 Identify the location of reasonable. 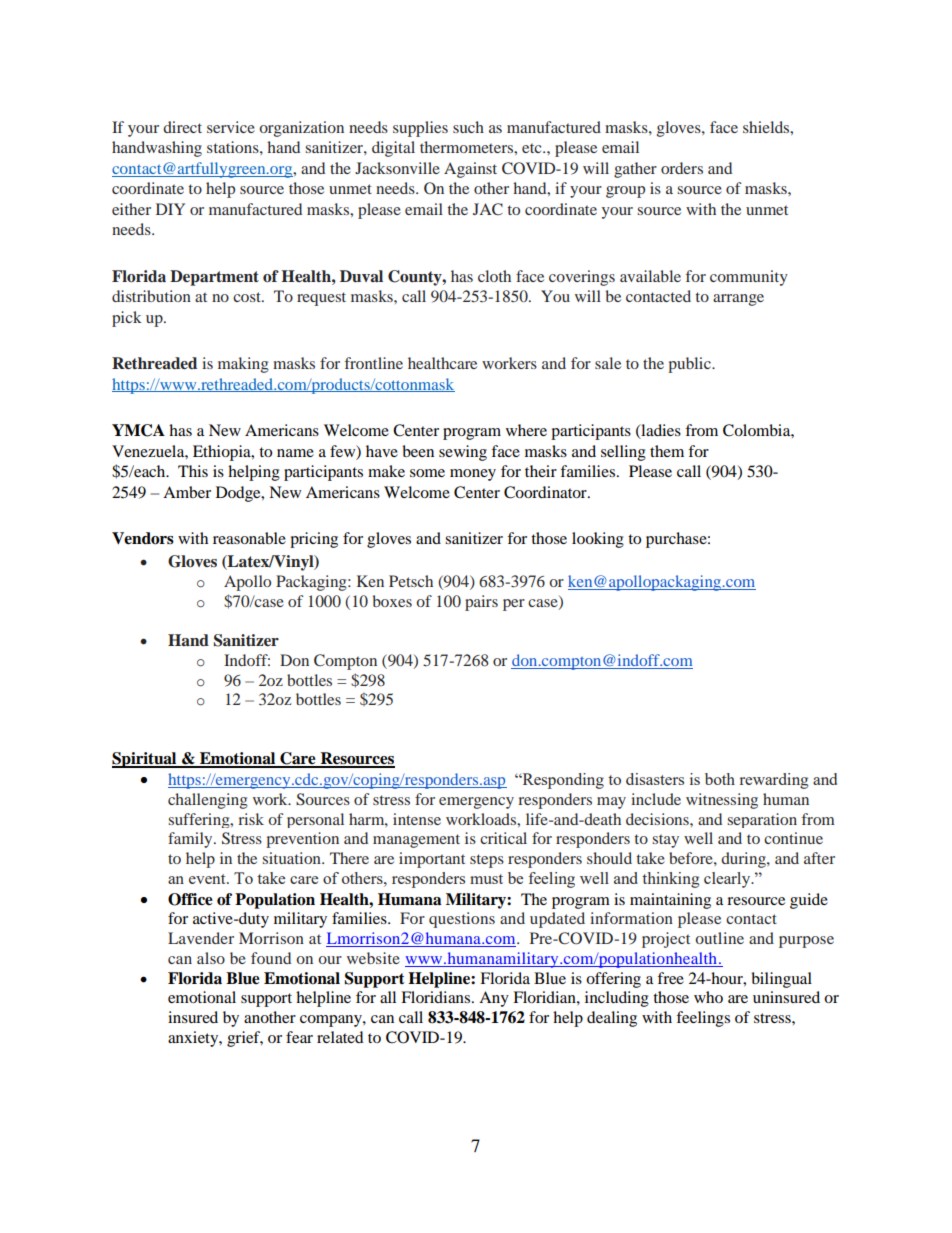
(249, 538).
